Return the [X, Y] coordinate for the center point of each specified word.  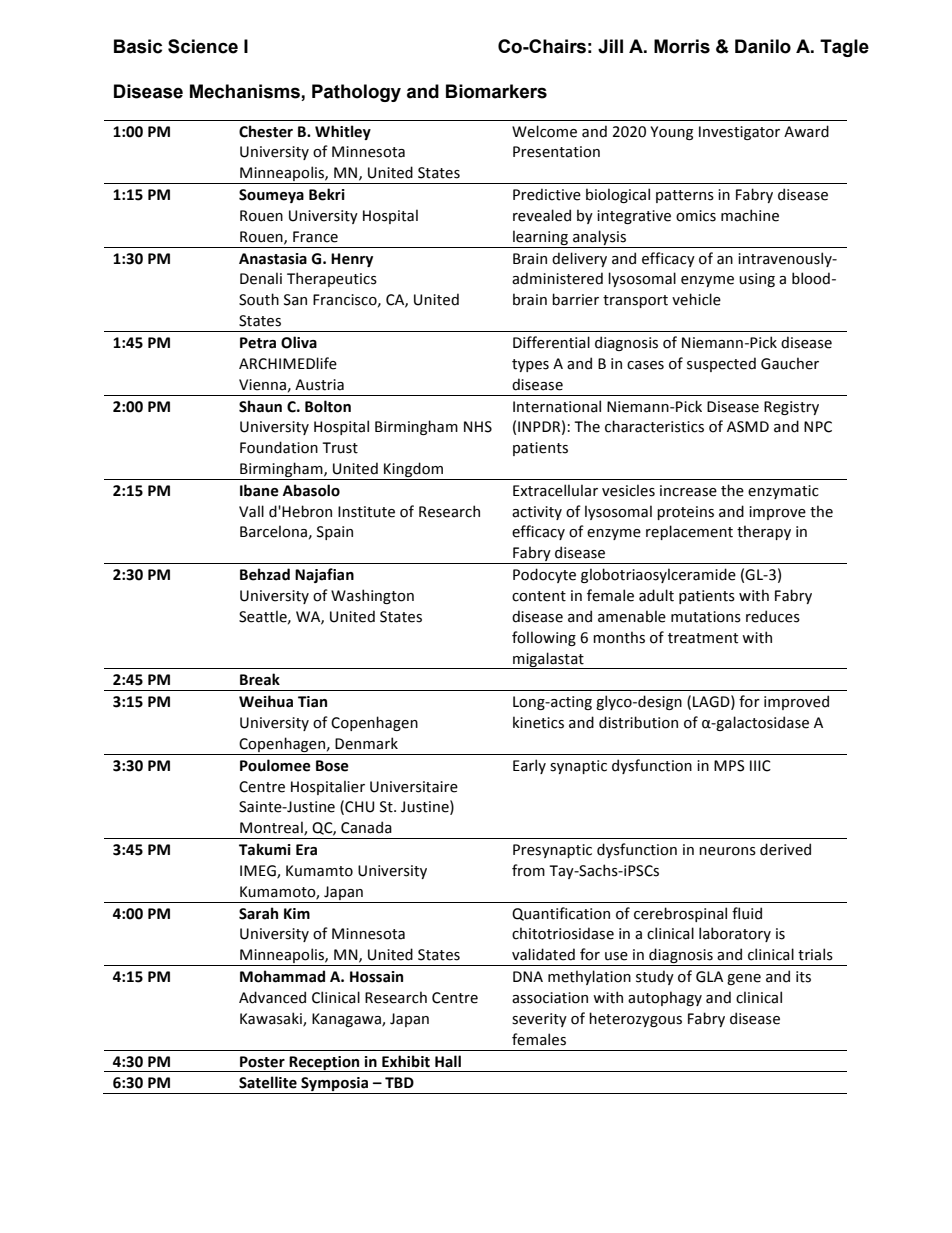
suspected [721, 364]
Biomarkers [496, 91]
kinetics [538, 722]
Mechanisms [245, 91]
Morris [682, 46]
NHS [478, 427]
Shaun [260, 406]
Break [260, 679]
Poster [262, 1062]
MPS [729, 766]
